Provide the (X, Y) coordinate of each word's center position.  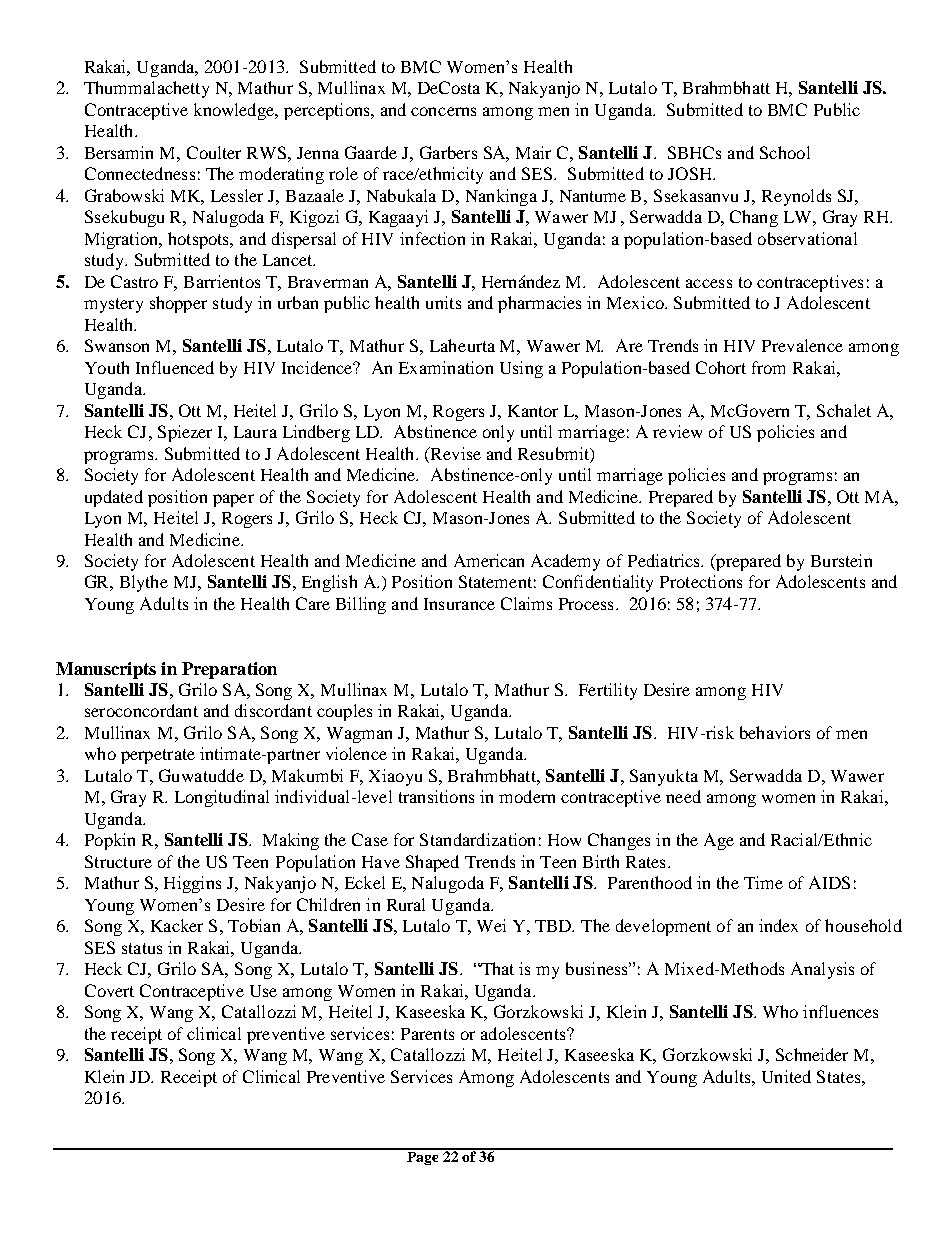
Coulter (214, 152)
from (768, 367)
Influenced (175, 367)
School (785, 152)
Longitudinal (222, 798)
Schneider (812, 1054)
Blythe (144, 583)
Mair (533, 152)
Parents (427, 1034)
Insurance (459, 604)
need (683, 796)
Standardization (477, 839)
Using (521, 369)
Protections (701, 581)
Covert (109, 990)
